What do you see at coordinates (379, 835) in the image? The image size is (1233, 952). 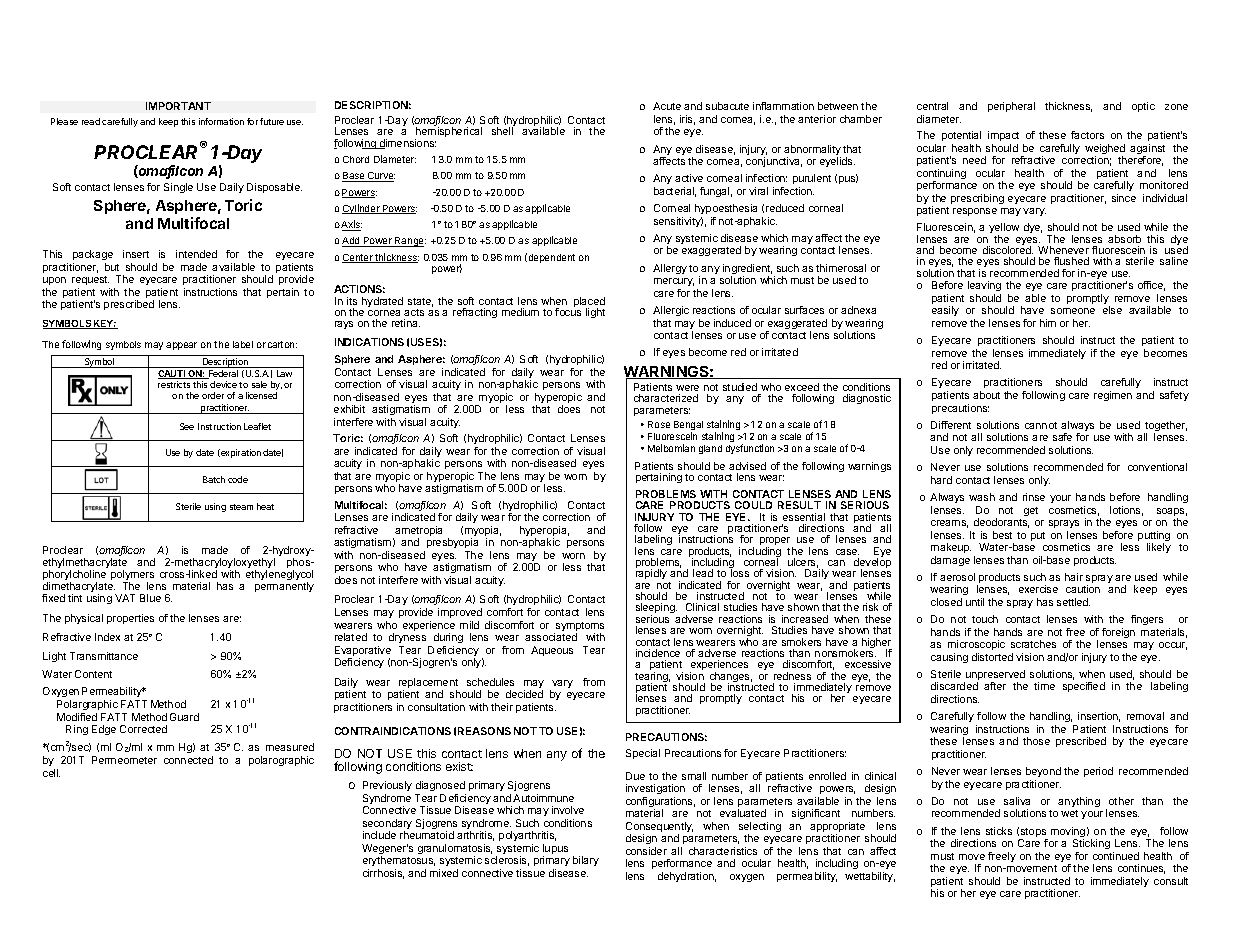 I see `include` at bounding box center [379, 835].
